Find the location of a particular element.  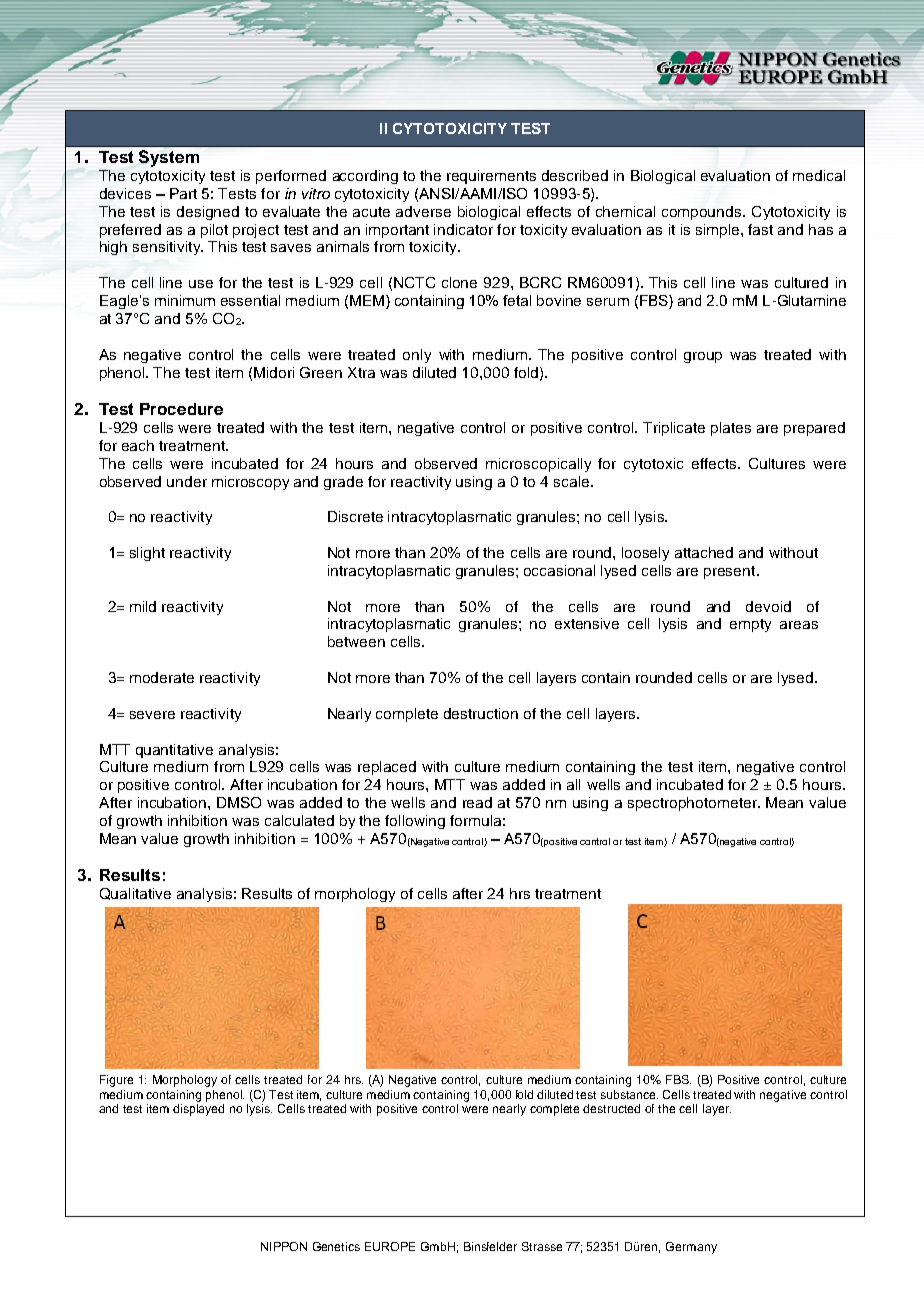

designed is located at coordinates (208, 213).
